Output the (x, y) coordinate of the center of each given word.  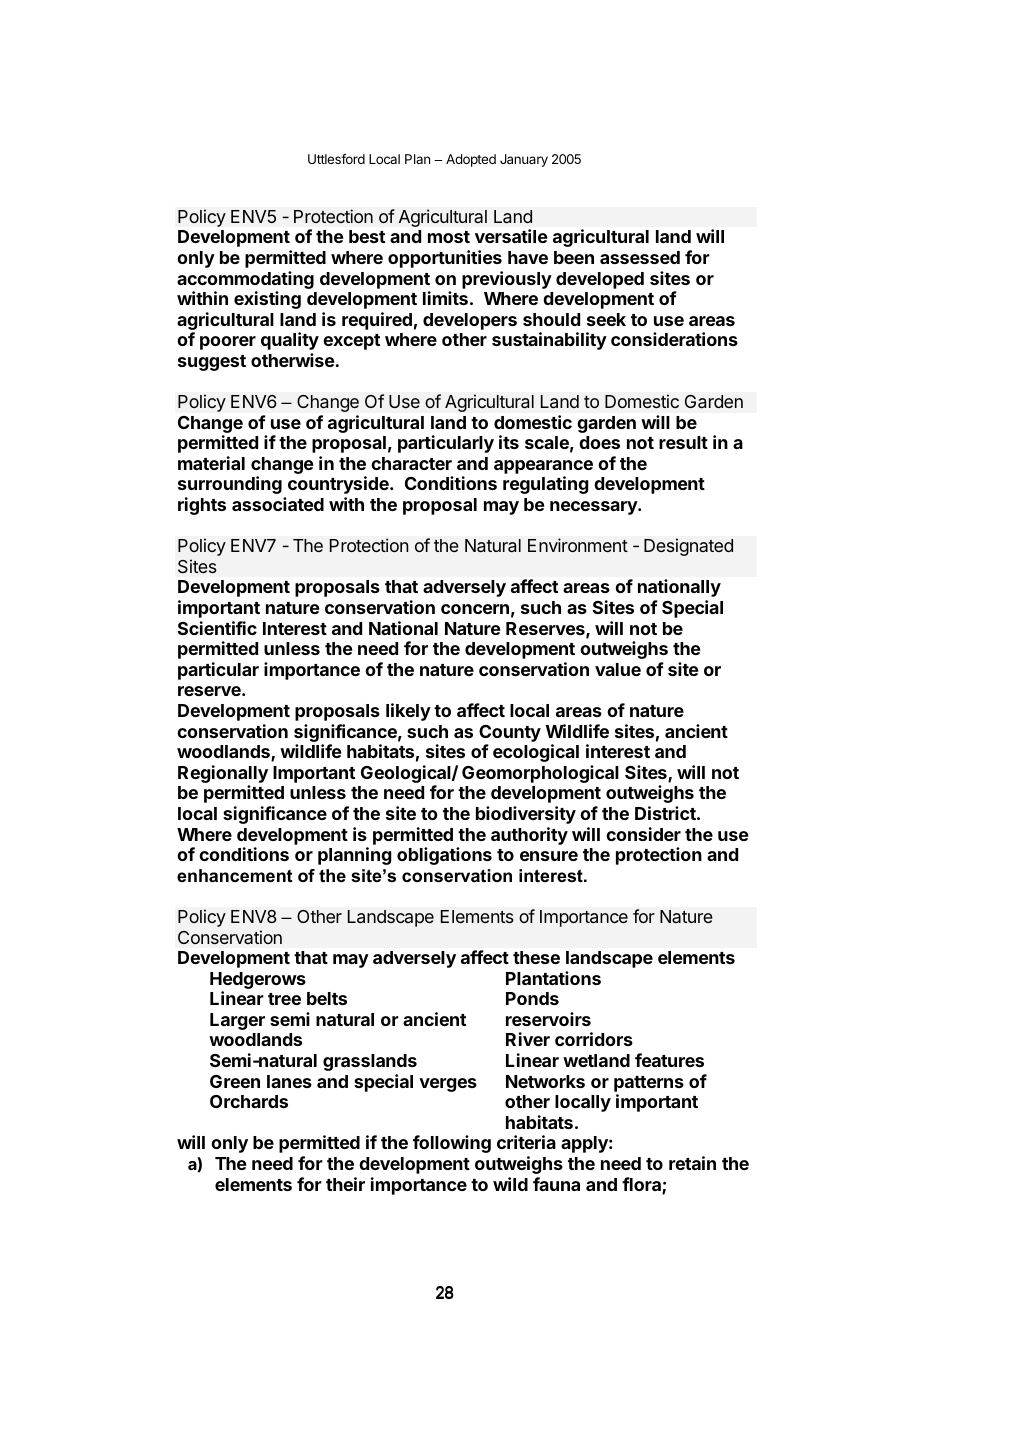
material (211, 463)
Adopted (471, 160)
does (599, 442)
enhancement (234, 876)
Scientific (217, 628)
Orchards (249, 1101)
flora (642, 1185)
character (411, 463)
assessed (640, 257)
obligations (444, 856)
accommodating (245, 280)
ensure (549, 856)
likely (408, 712)
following (452, 1144)
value (618, 669)
